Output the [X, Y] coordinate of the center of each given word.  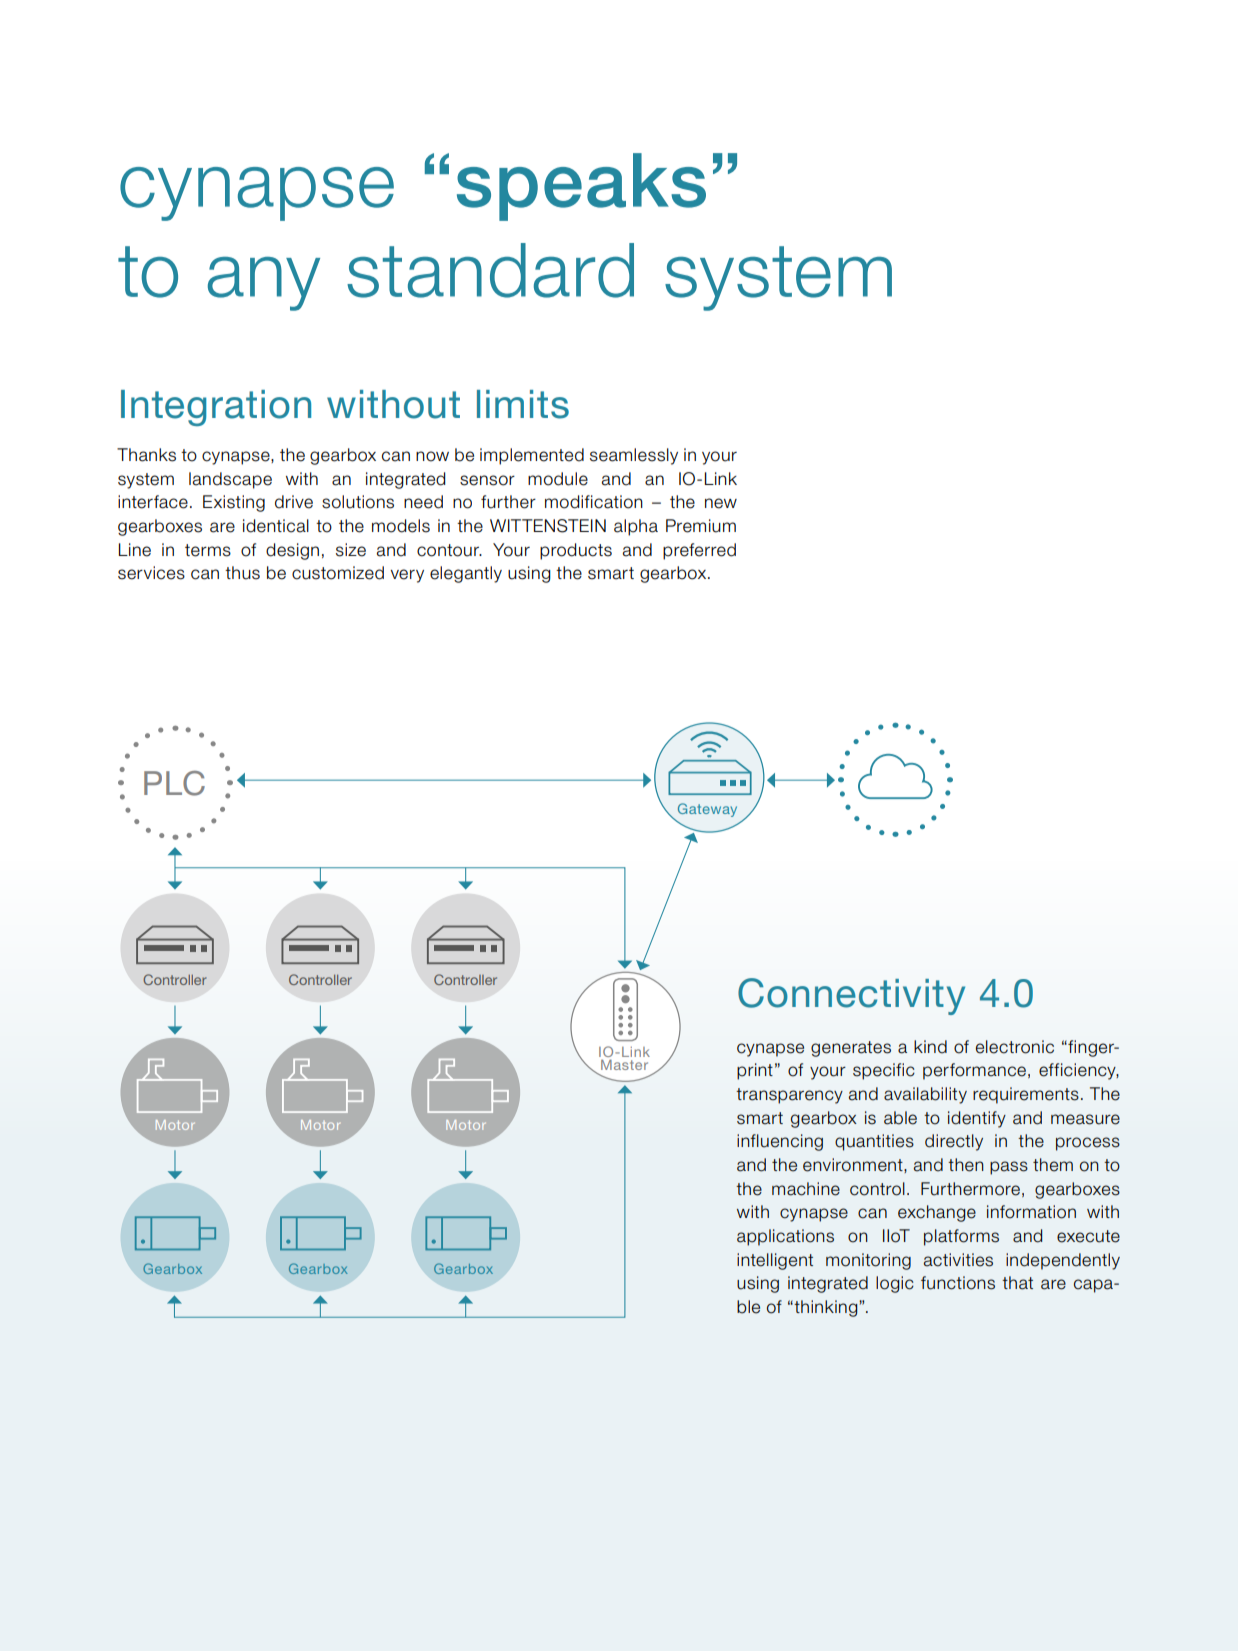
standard [490, 270]
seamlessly [634, 456]
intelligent [775, 1261]
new [721, 503]
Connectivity [851, 996]
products [576, 551]
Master [624, 1064]
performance [976, 1071]
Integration [216, 408]
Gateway [706, 811]
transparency [789, 1096]
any [264, 284]
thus [242, 573]
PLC [174, 783]
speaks [581, 187]
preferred [699, 551]
